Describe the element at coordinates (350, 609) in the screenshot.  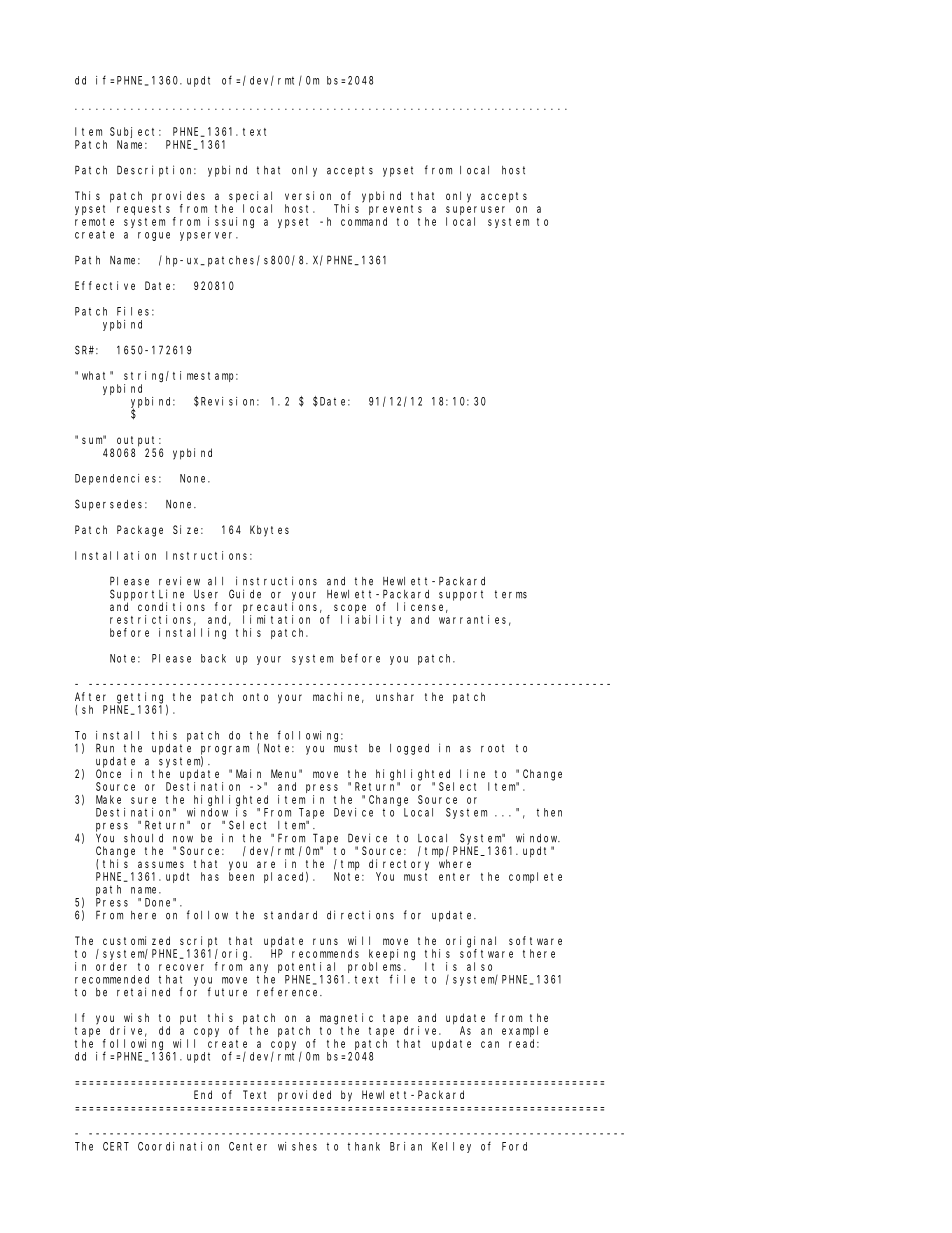
I see `scope` at that location.
